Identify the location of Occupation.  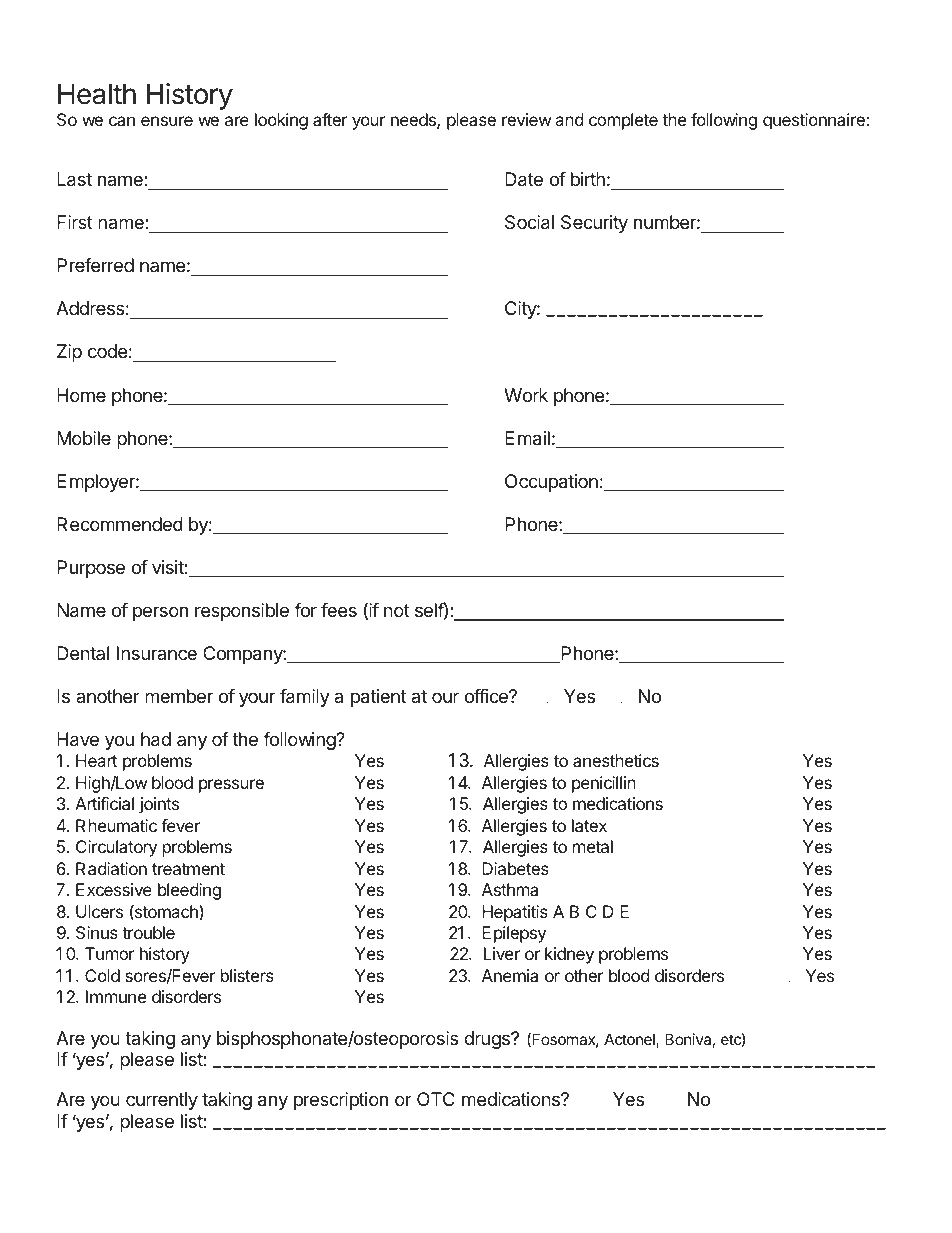
(551, 483).
